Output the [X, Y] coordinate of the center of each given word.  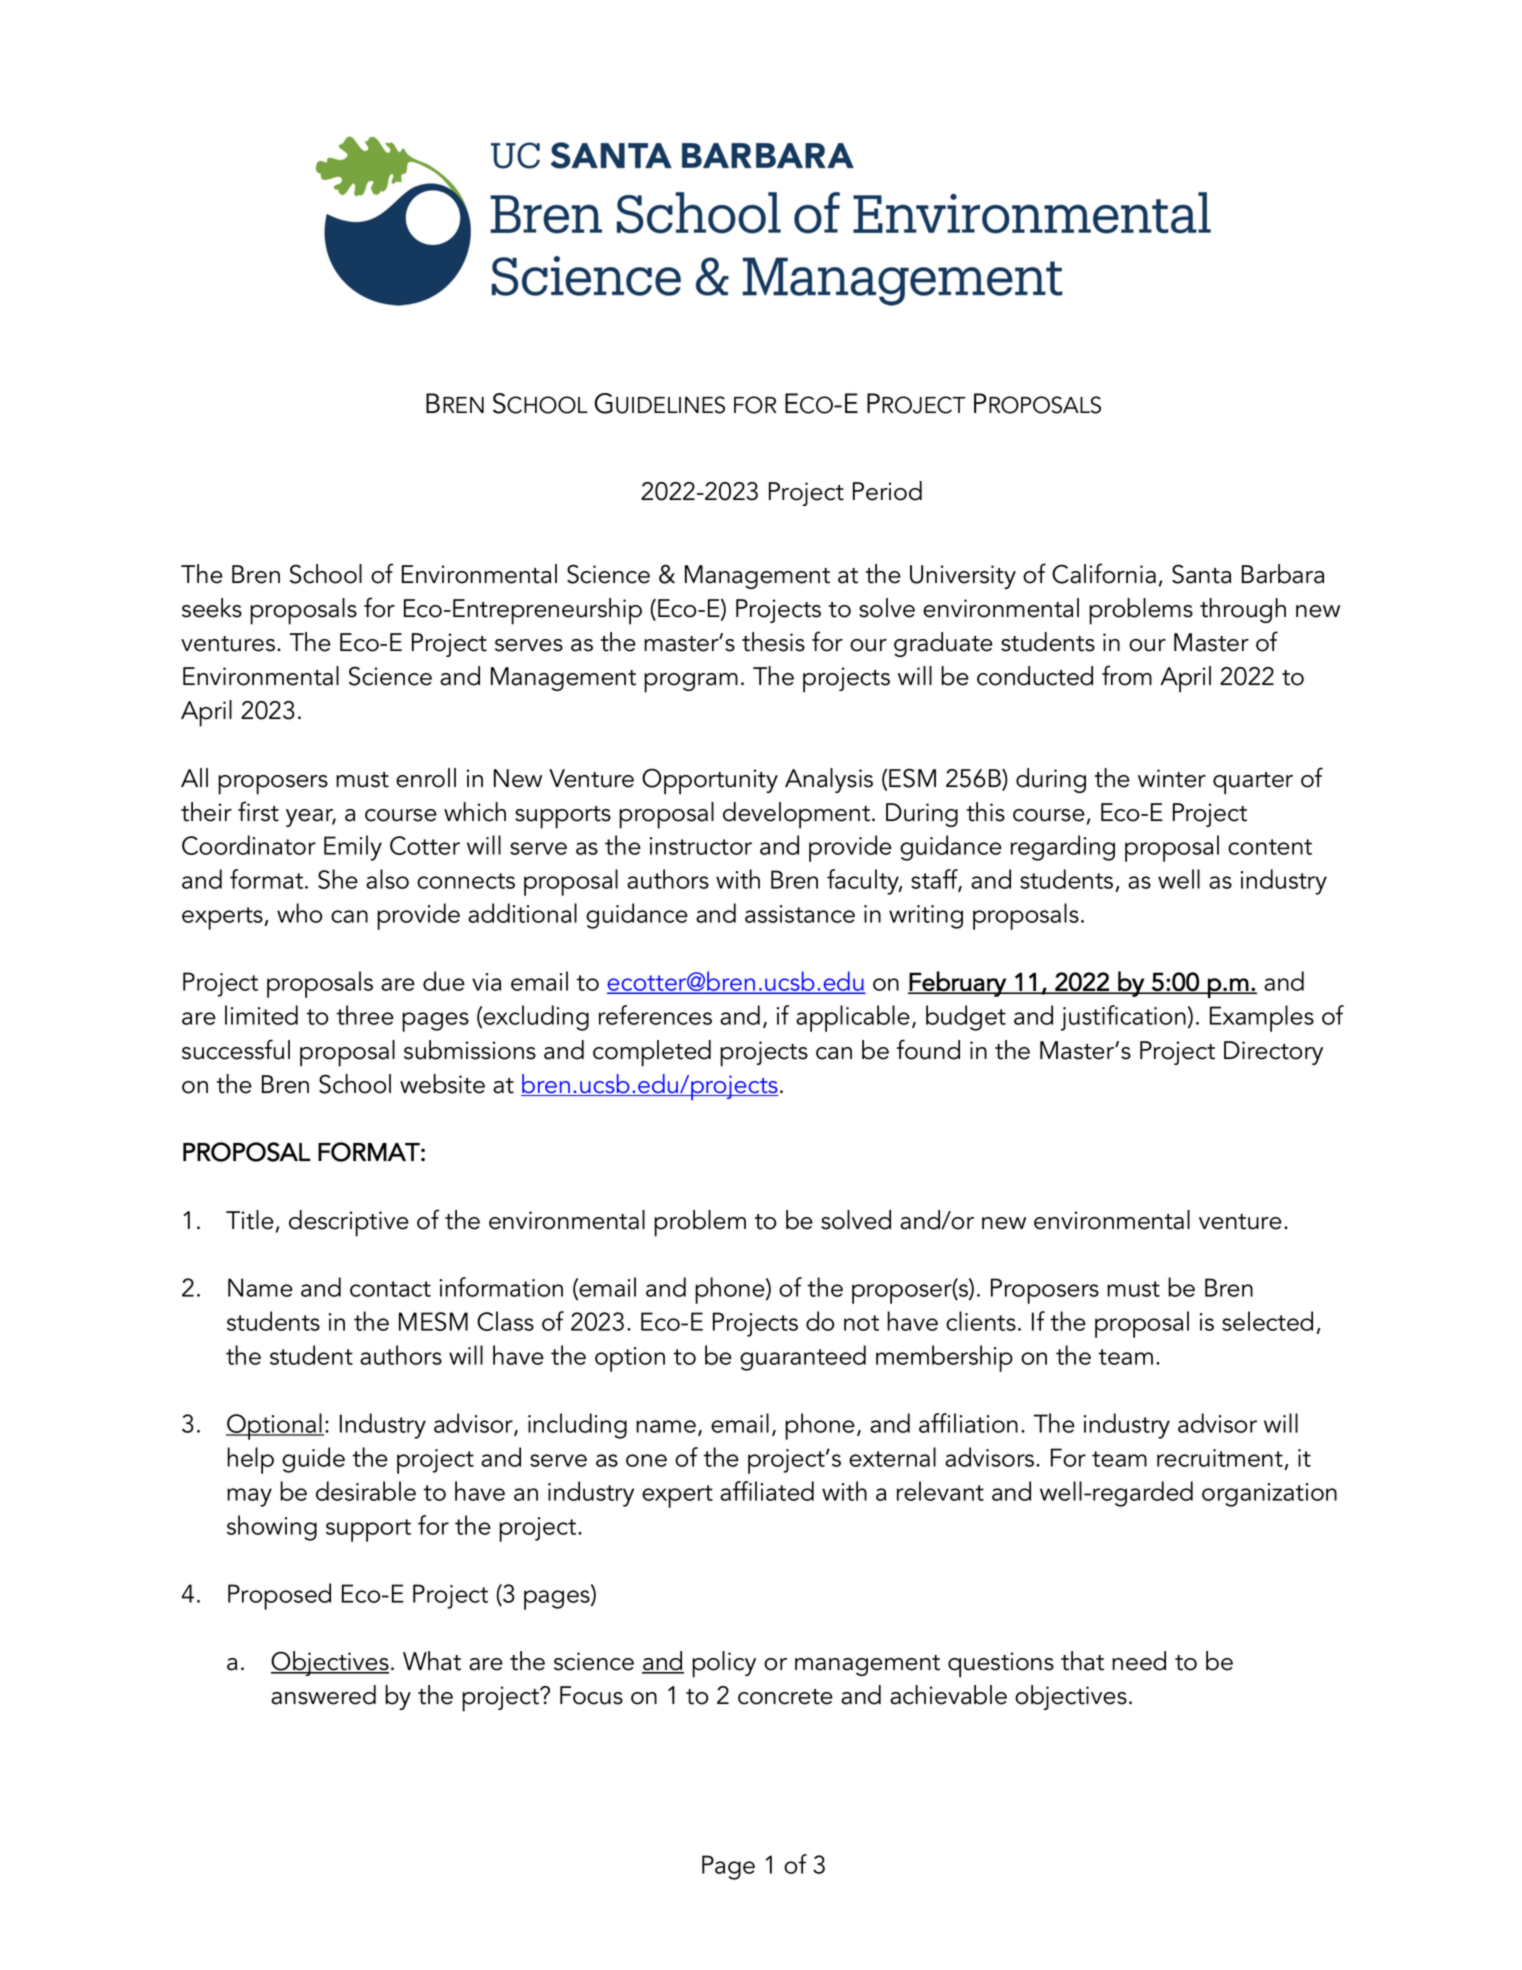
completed [652, 1053]
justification [1123, 1018]
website [442, 1084]
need [1139, 1661]
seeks [212, 608]
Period [887, 491]
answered [323, 1695]
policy [724, 1664]
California [1104, 573]
